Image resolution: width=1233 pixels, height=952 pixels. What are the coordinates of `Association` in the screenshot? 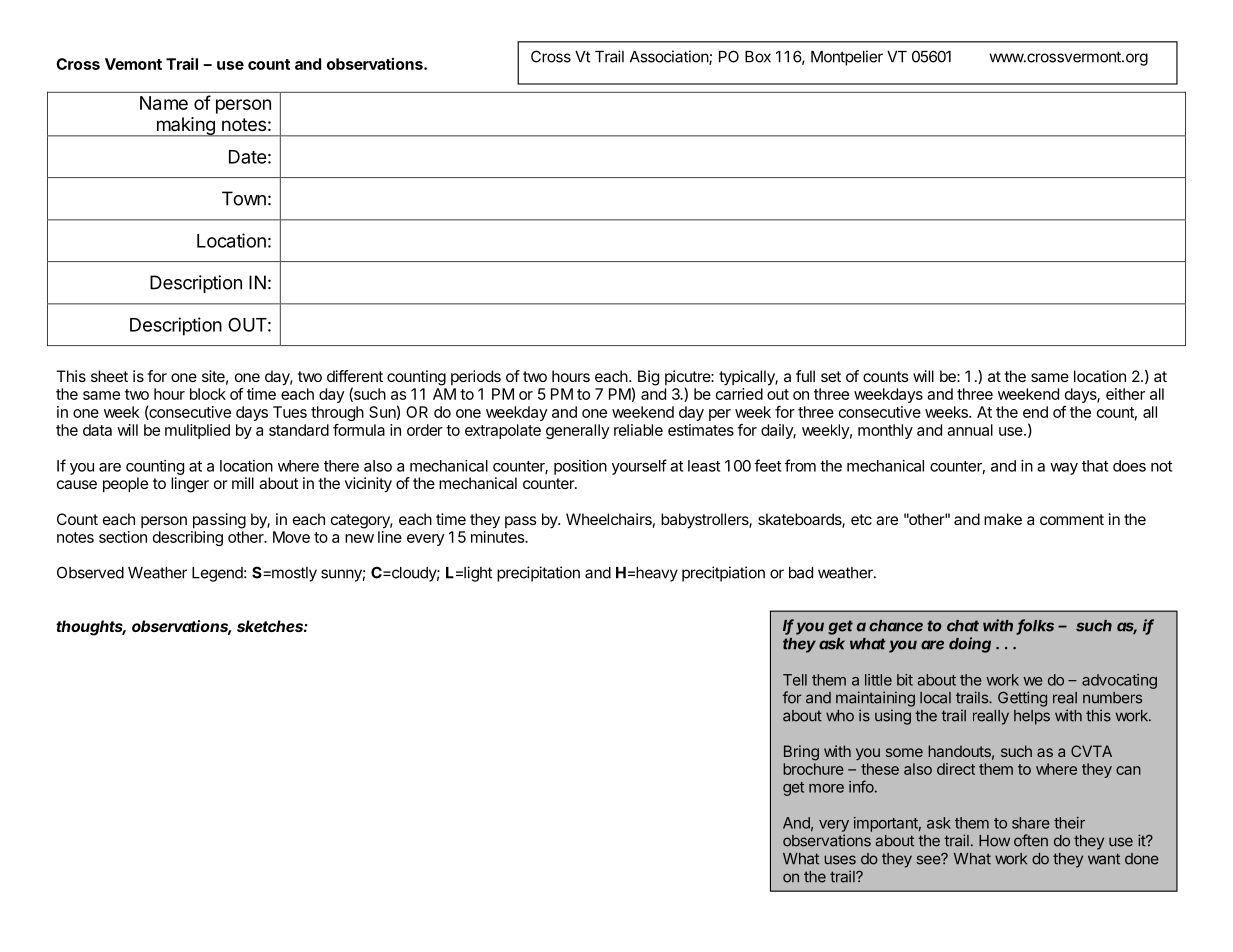 It's located at (670, 57).
